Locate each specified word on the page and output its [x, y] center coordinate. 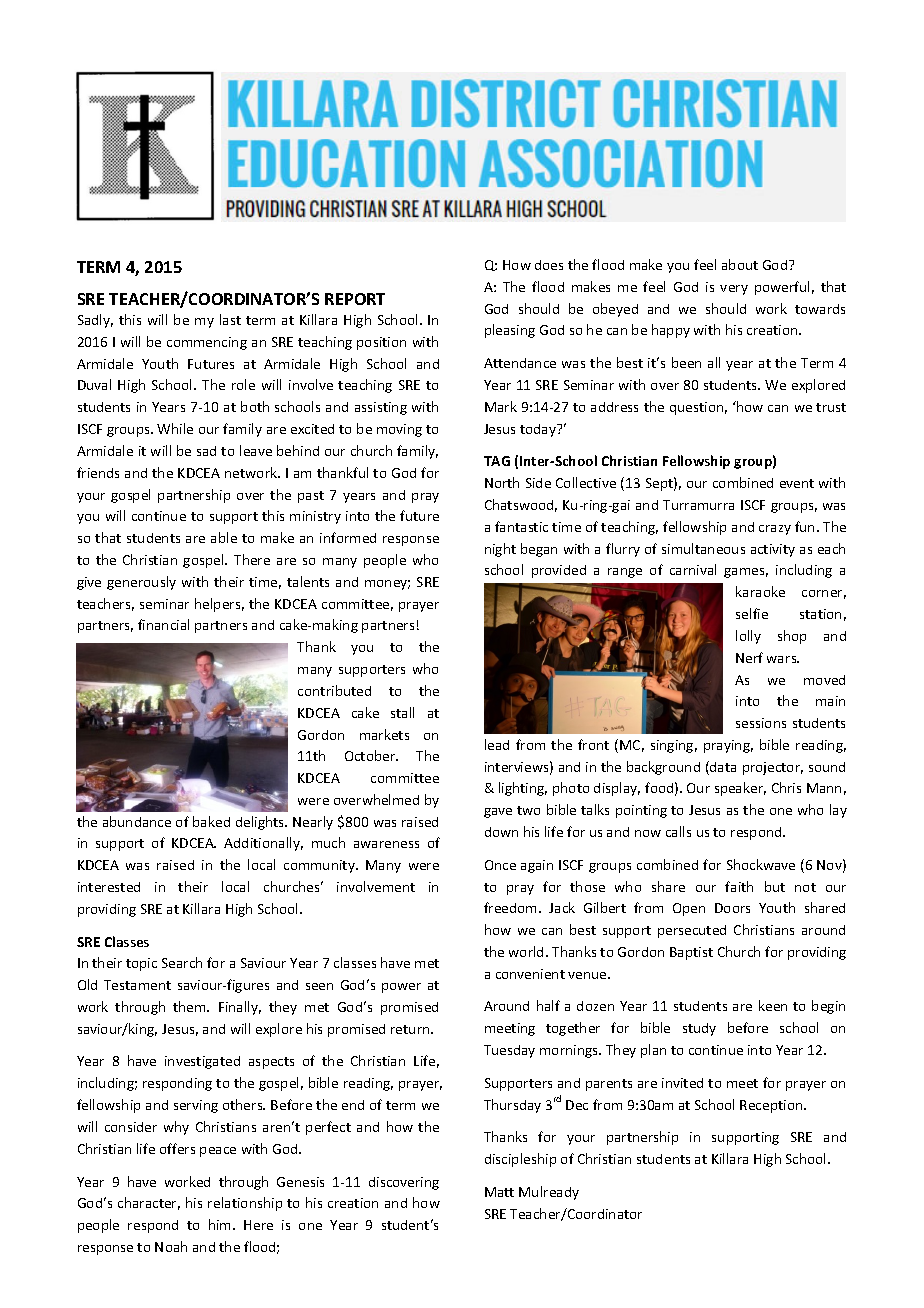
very [734, 290]
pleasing [510, 331]
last [230, 319]
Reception [772, 1106]
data [722, 768]
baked [211, 821]
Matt [499, 1192]
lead [497, 744]
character [149, 1203]
